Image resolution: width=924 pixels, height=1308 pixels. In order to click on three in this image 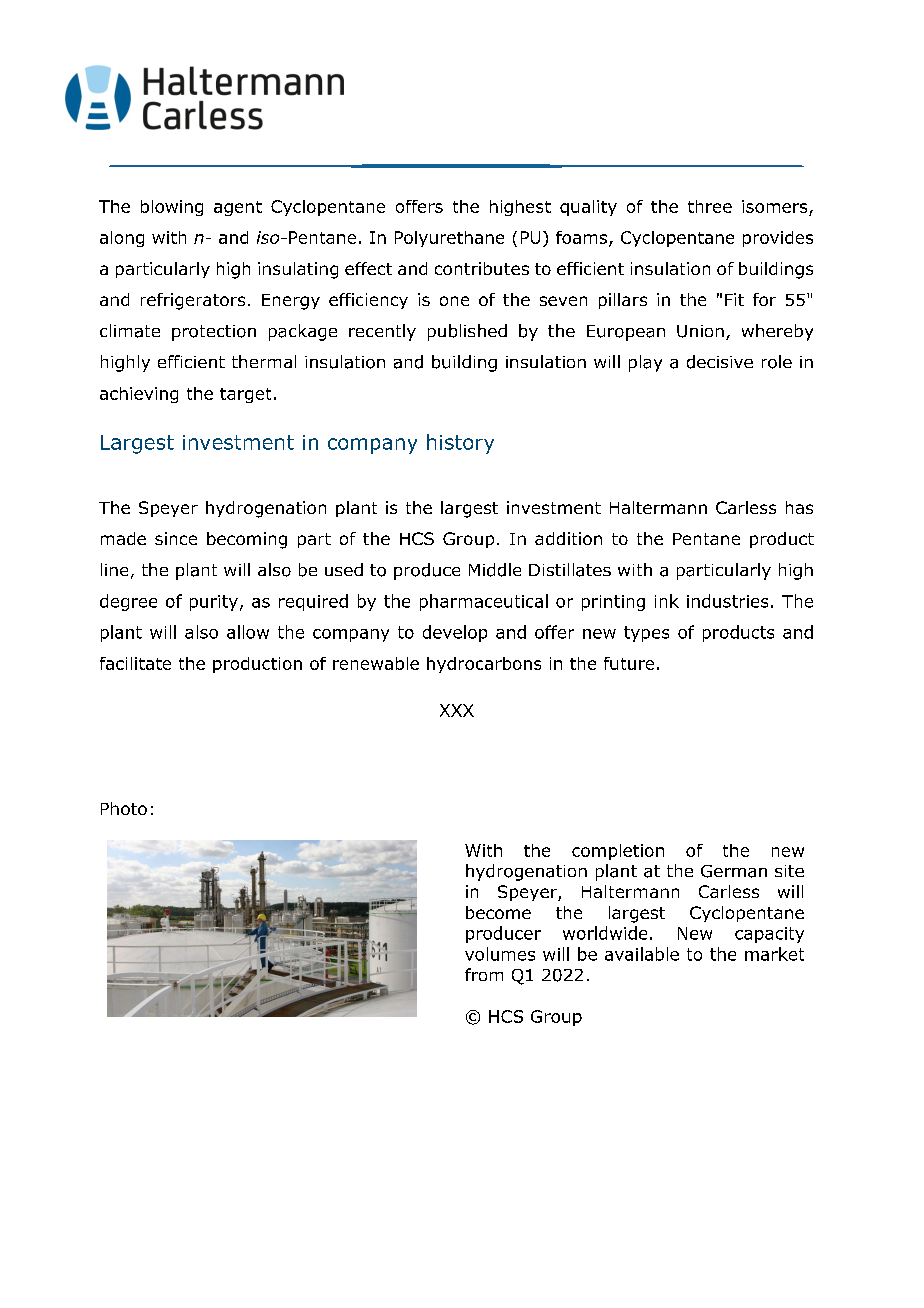, I will do `click(710, 206)`.
